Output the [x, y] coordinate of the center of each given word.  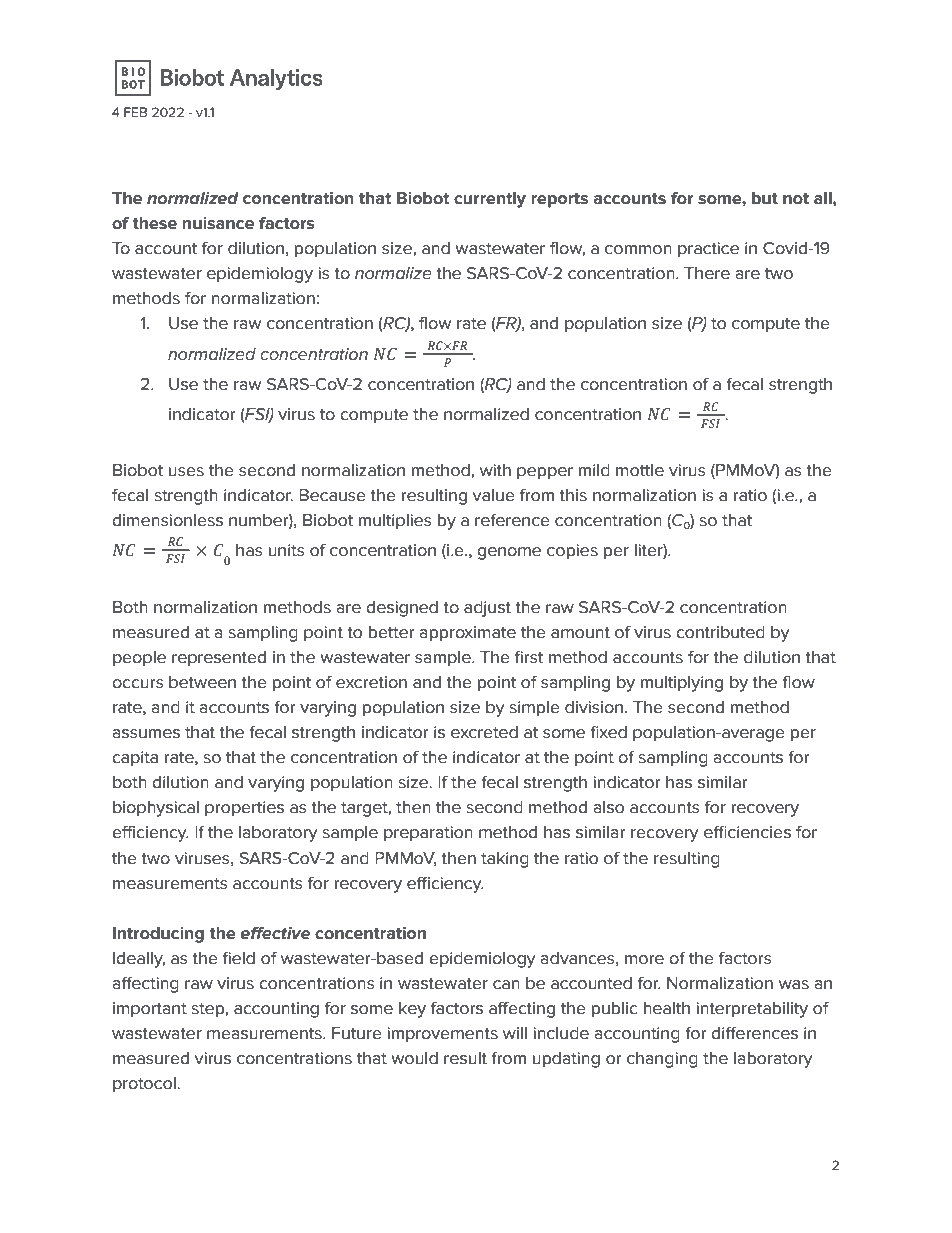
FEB [135, 112]
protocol [145, 1085]
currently [490, 200]
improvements [442, 1035]
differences [754, 1033]
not [796, 199]
